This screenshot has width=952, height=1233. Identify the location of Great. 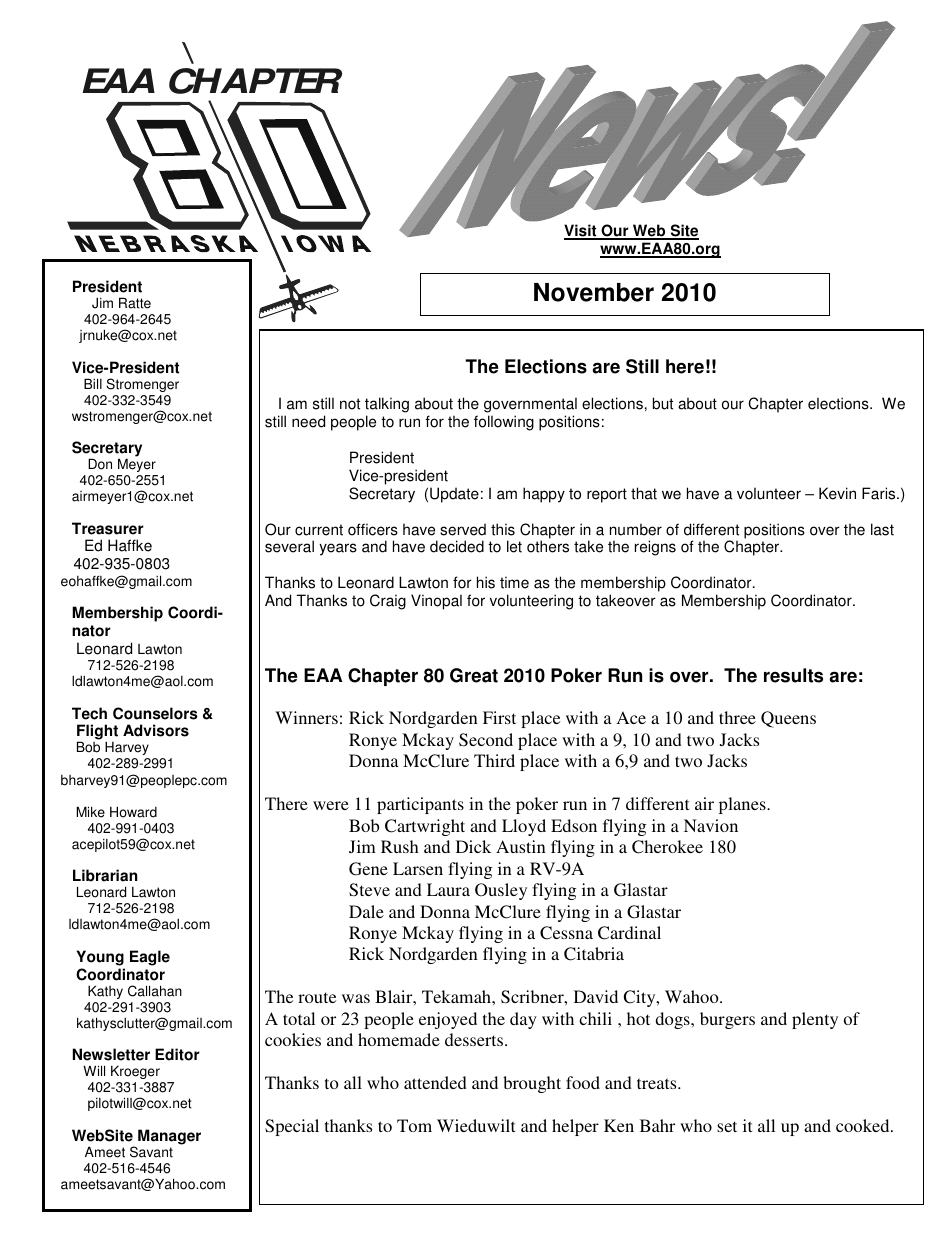
(474, 675).
